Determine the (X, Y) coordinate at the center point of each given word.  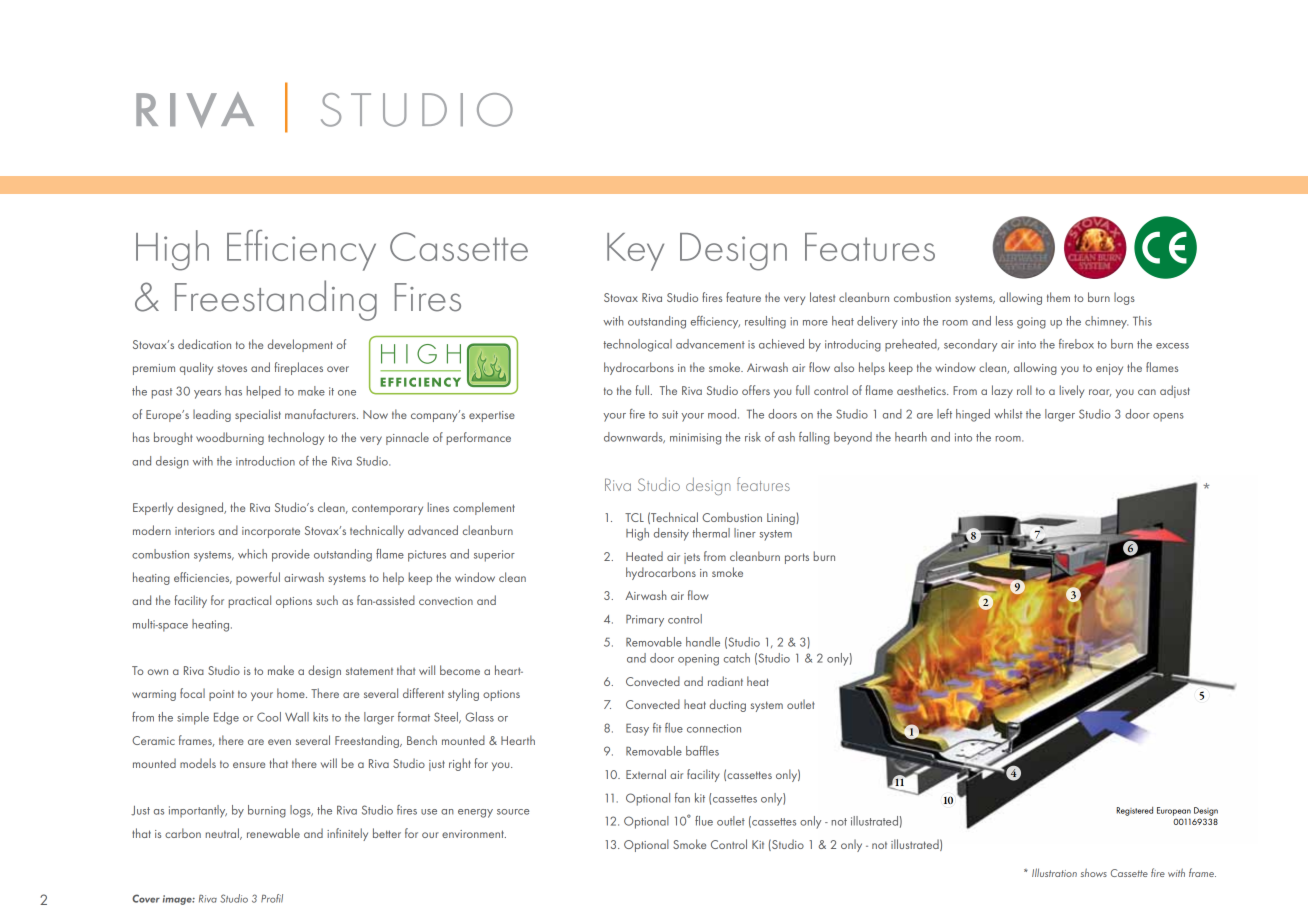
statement (369, 671)
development (300, 345)
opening (698, 660)
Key (635, 252)
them (1058, 297)
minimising (695, 439)
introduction (265, 461)
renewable (273, 833)
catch (737, 658)
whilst (1008, 414)
